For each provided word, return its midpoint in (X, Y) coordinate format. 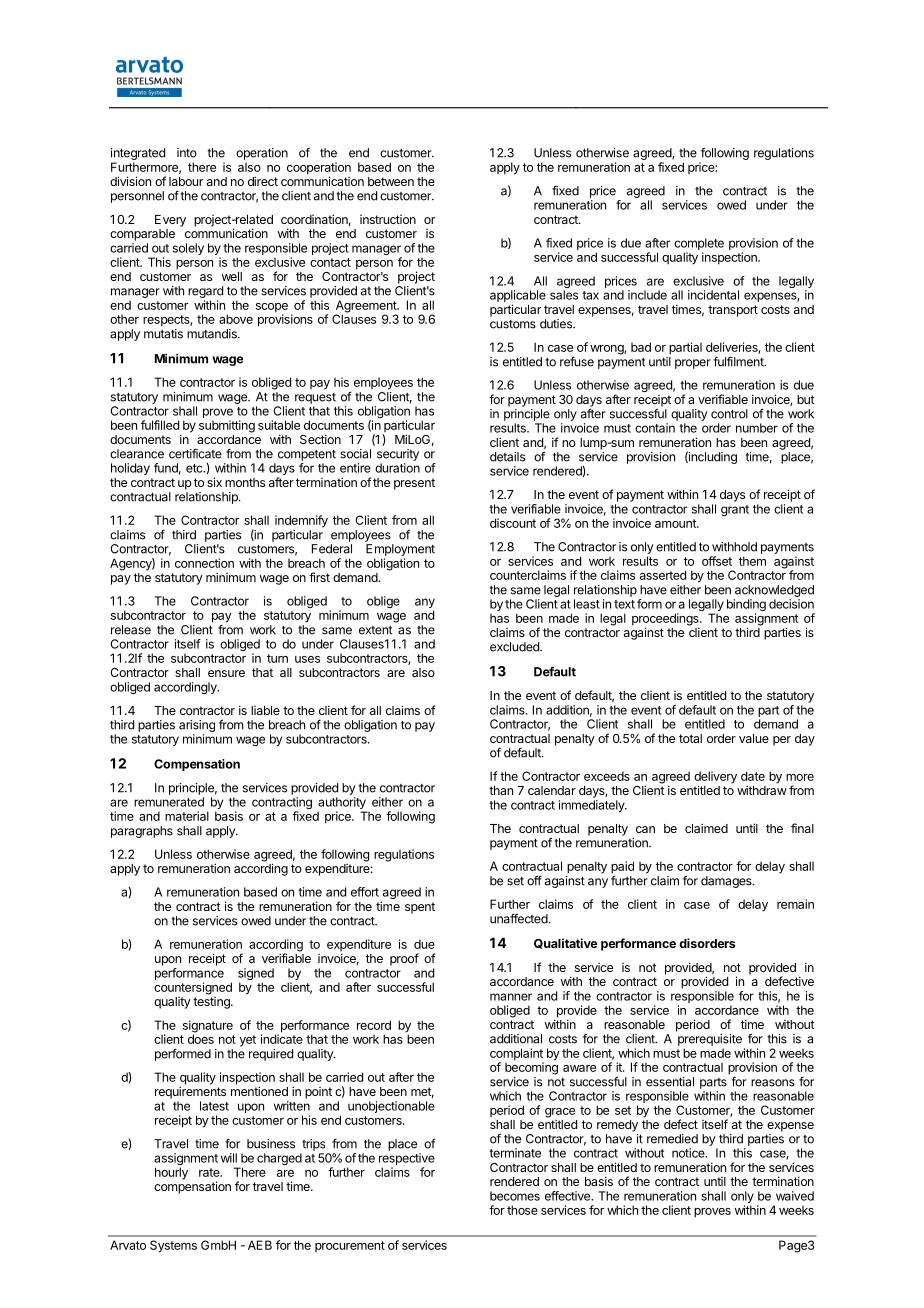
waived (795, 1196)
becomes (515, 1196)
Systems (173, 1246)
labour (186, 181)
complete (699, 244)
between (391, 181)
